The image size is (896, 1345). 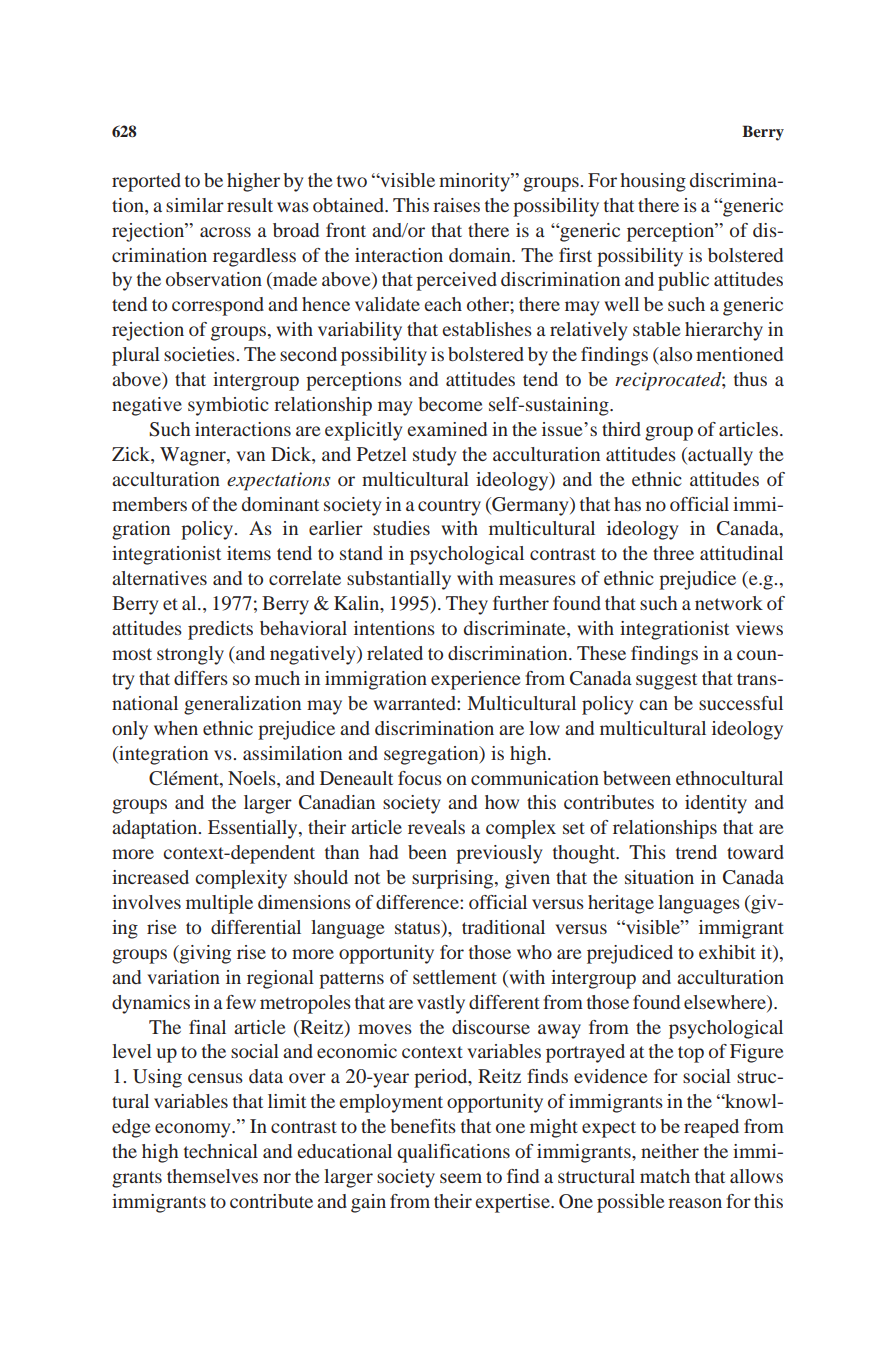 What do you see at coordinates (418, 902) in the page?
I see `difference` at bounding box center [418, 902].
